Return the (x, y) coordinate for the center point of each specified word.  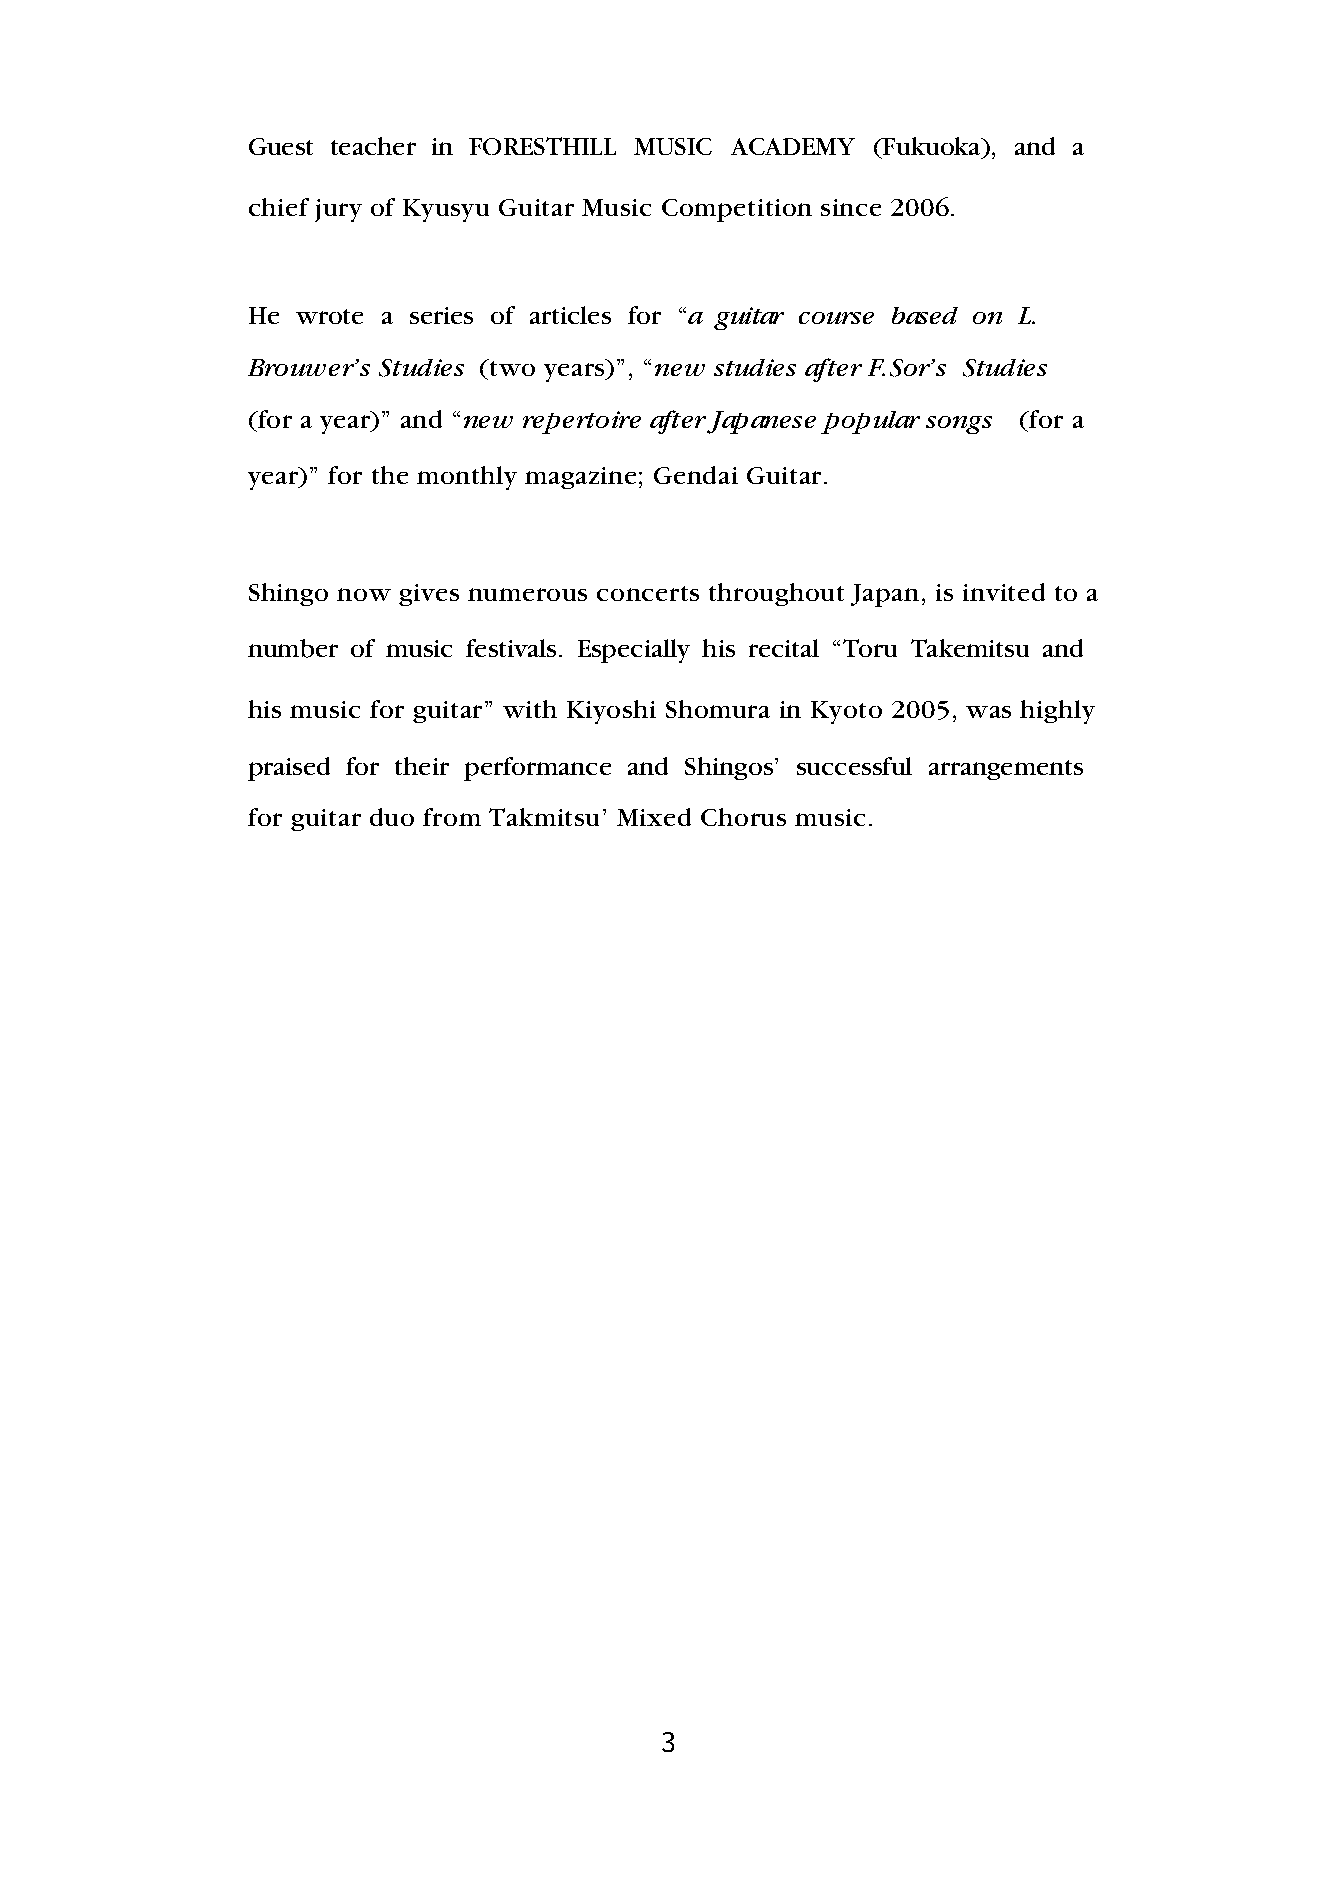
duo (392, 817)
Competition (737, 210)
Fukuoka (932, 147)
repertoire (582, 422)
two (511, 367)
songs (959, 425)
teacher (373, 146)
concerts (648, 593)
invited (1004, 592)
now (364, 594)
